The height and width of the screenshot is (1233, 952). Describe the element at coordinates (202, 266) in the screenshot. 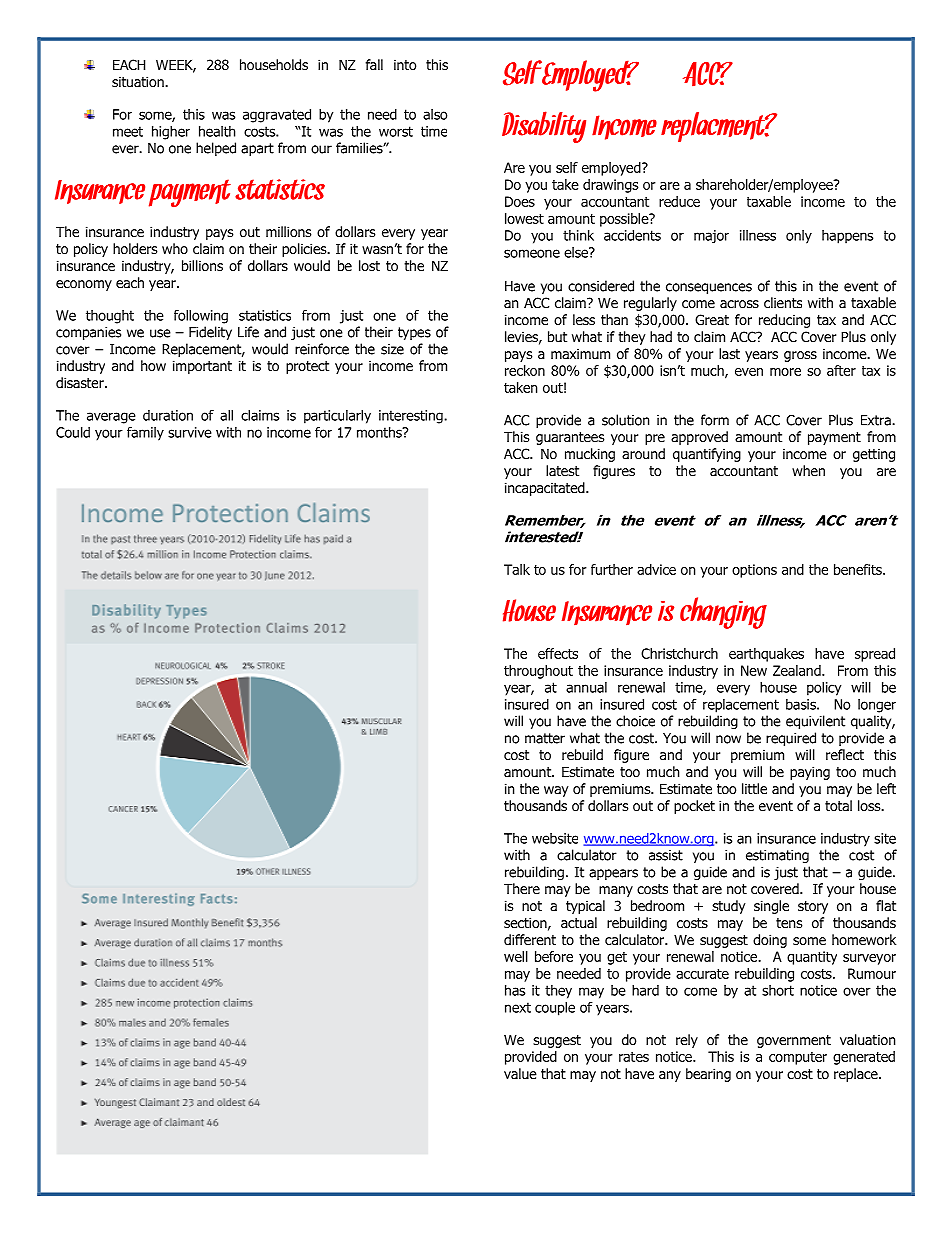

I see `billions` at that location.
